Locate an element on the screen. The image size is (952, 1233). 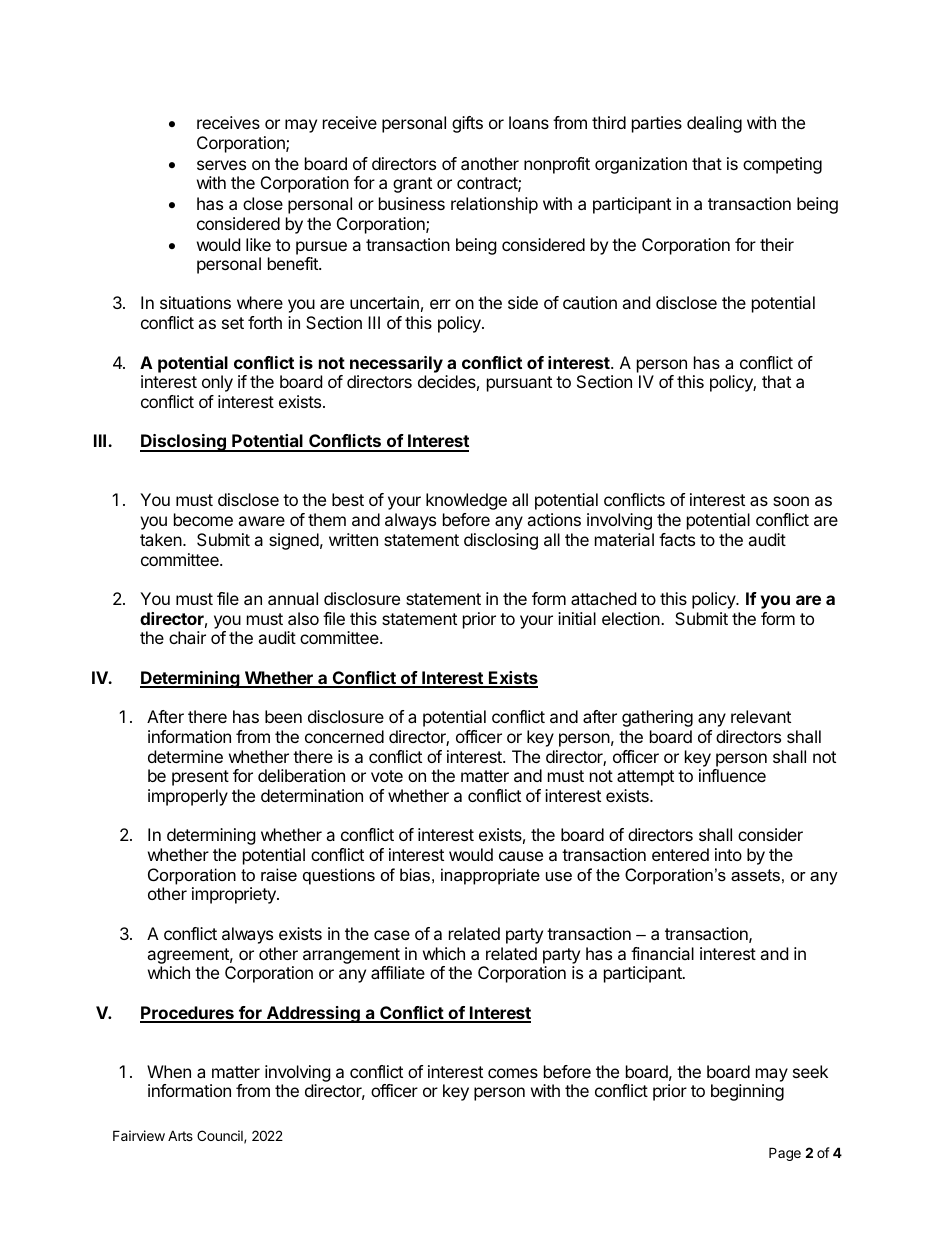
gifts is located at coordinates (467, 124).
